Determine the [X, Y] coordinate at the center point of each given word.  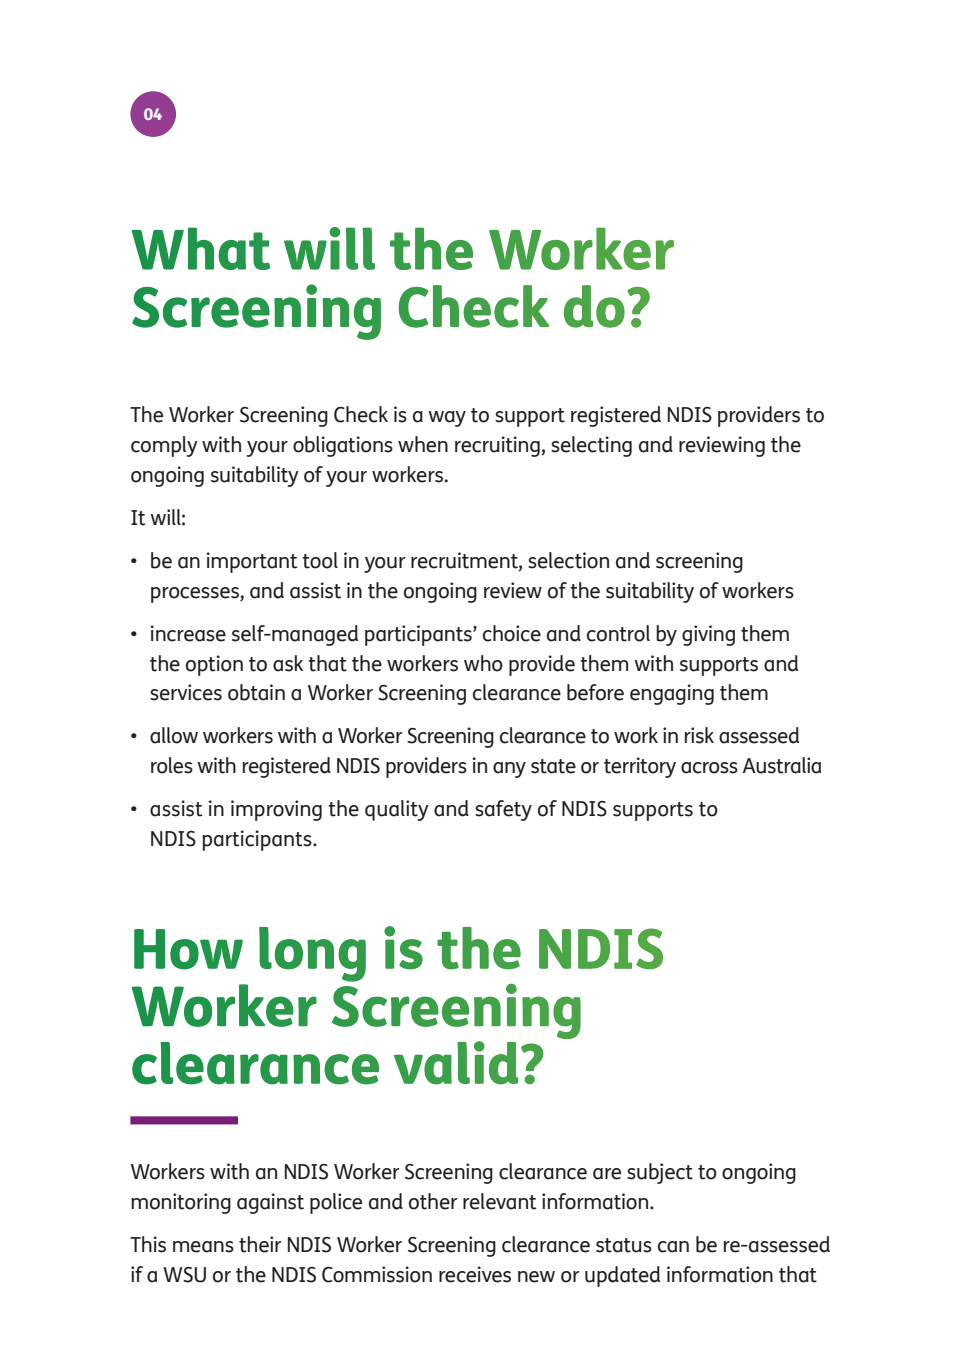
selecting [591, 446]
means [203, 1247]
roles [172, 765]
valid [456, 1063]
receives [475, 1274]
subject [660, 1173]
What [201, 248]
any [509, 770]
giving [708, 635]
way [447, 419]
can [673, 1247]
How [188, 949]
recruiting [497, 446]
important [252, 562]
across [709, 768]
